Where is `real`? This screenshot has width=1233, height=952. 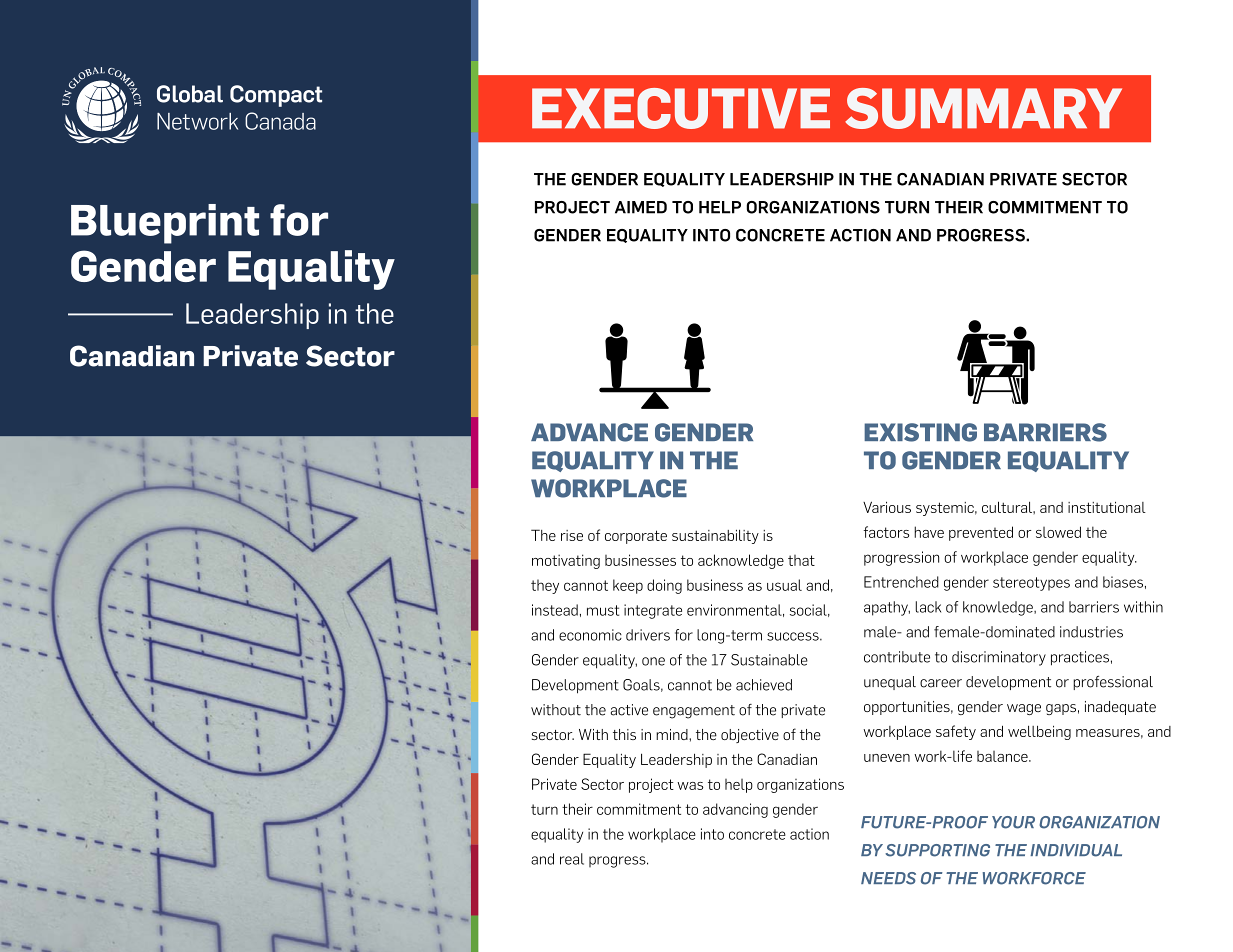 real is located at coordinates (572, 859).
